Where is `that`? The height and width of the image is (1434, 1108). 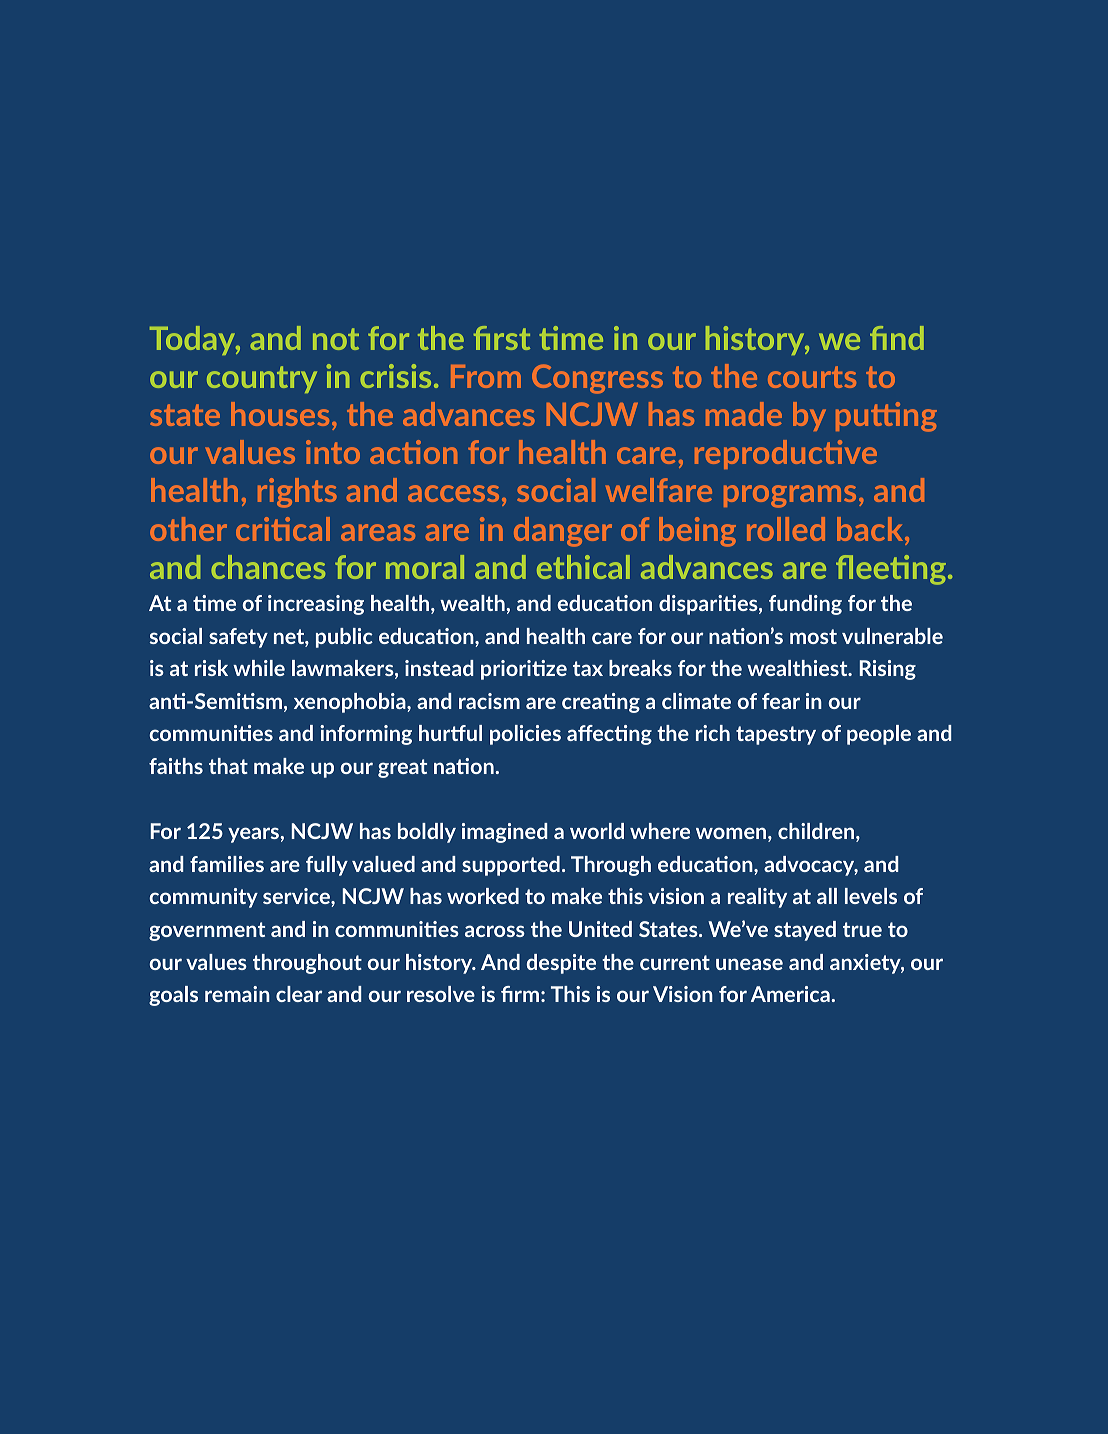
that is located at coordinates (228, 766).
